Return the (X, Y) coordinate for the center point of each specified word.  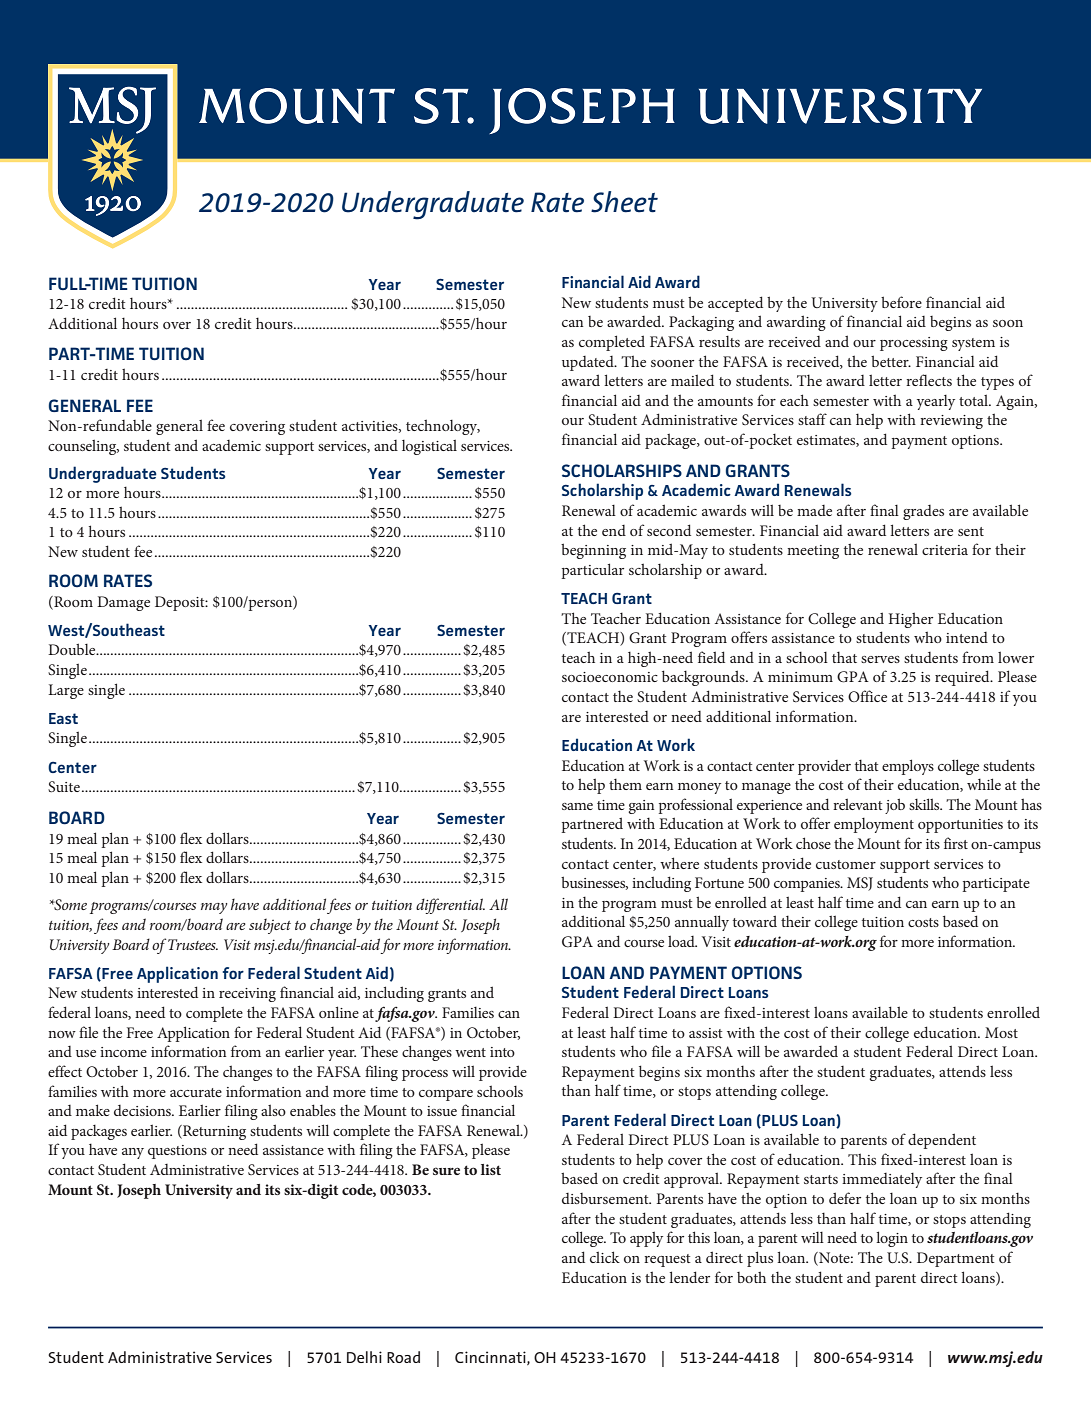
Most (1001, 1032)
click (605, 1257)
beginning (593, 551)
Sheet (624, 202)
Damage (123, 603)
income (123, 1052)
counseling (83, 447)
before (901, 302)
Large (66, 691)
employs (908, 767)
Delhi (364, 1357)
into (502, 1052)
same (577, 806)
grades (923, 512)
